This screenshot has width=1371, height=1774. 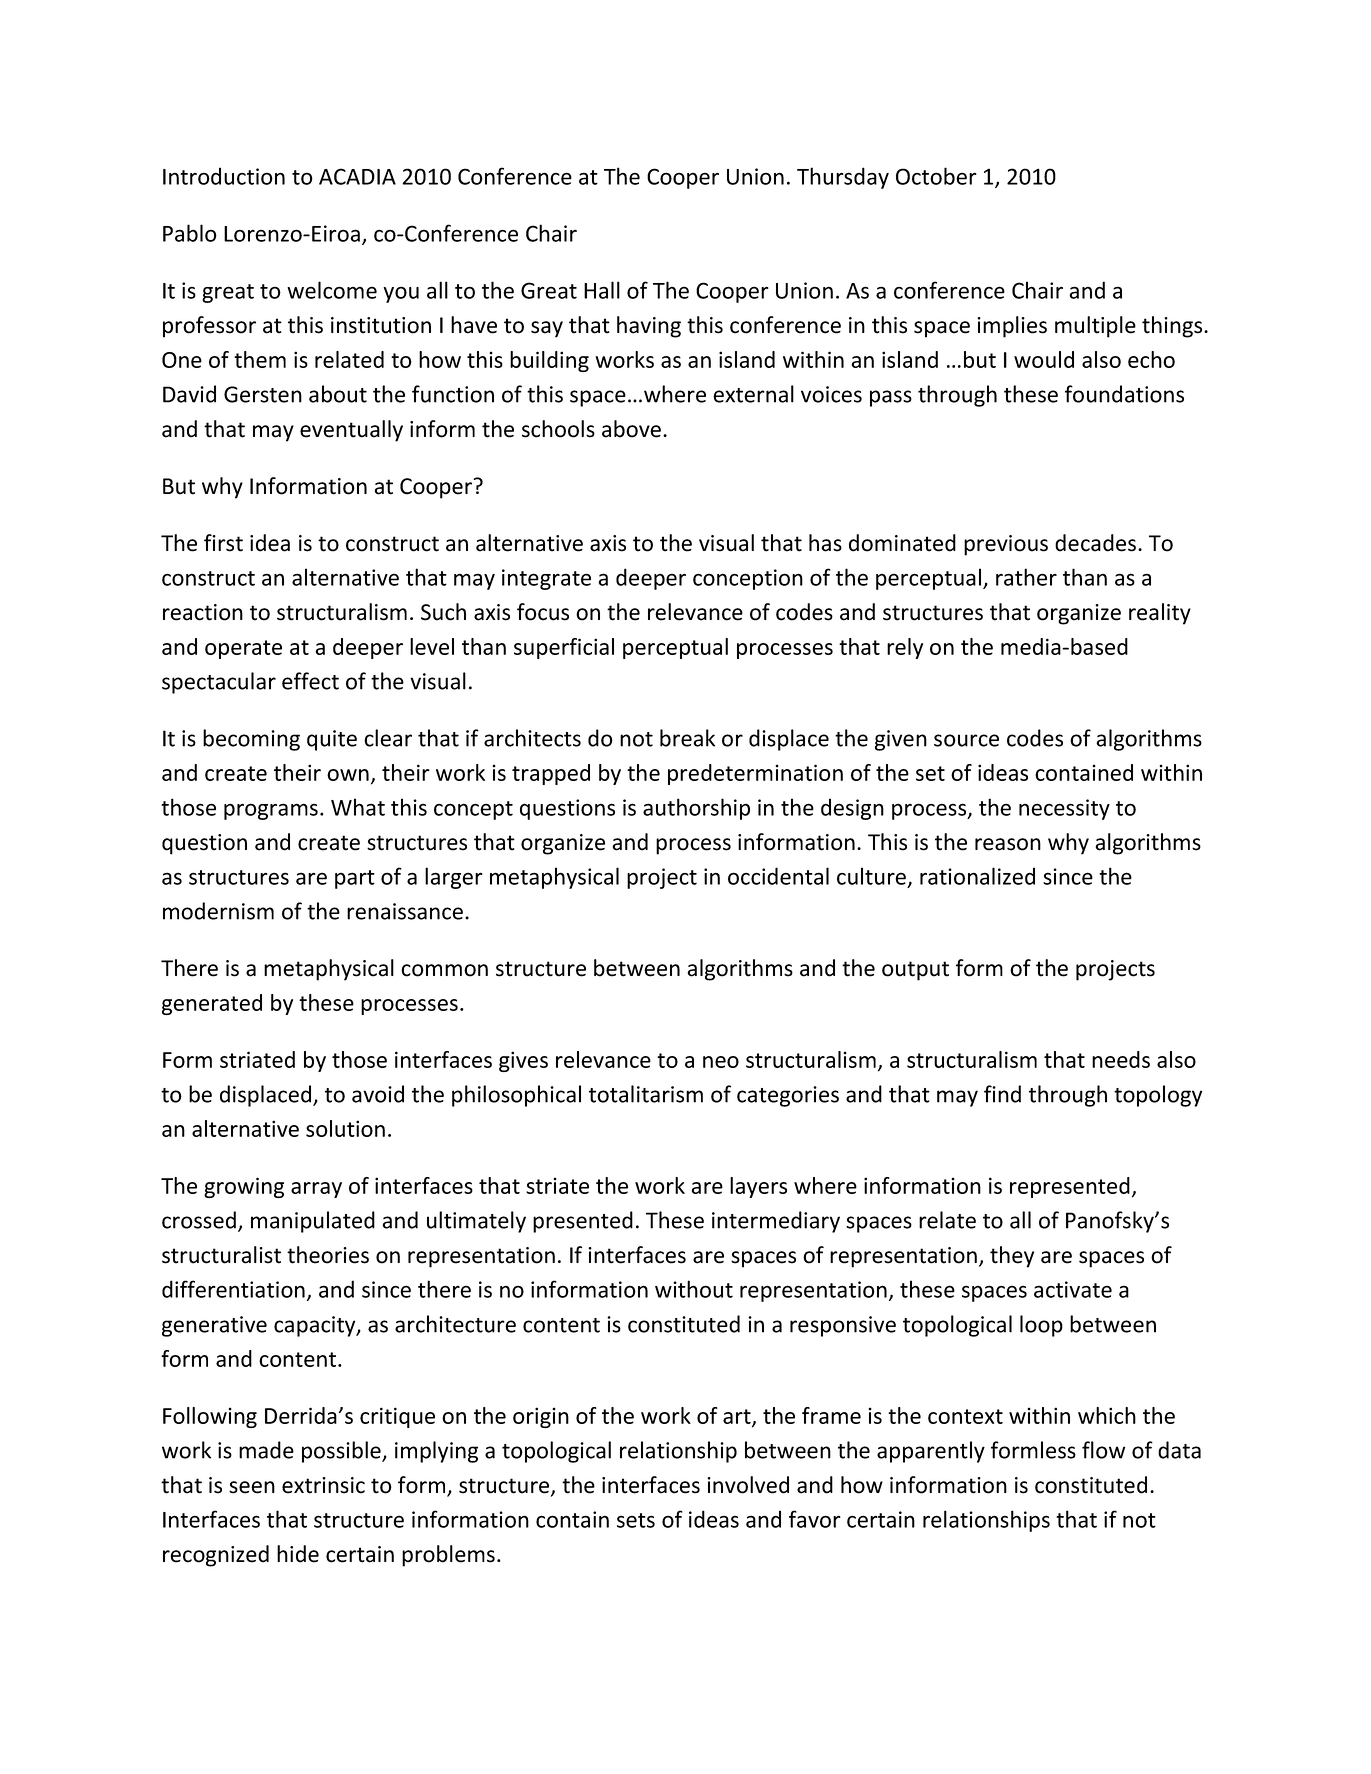 What do you see at coordinates (602, 290) in the screenshot?
I see `Hall` at bounding box center [602, 290].
